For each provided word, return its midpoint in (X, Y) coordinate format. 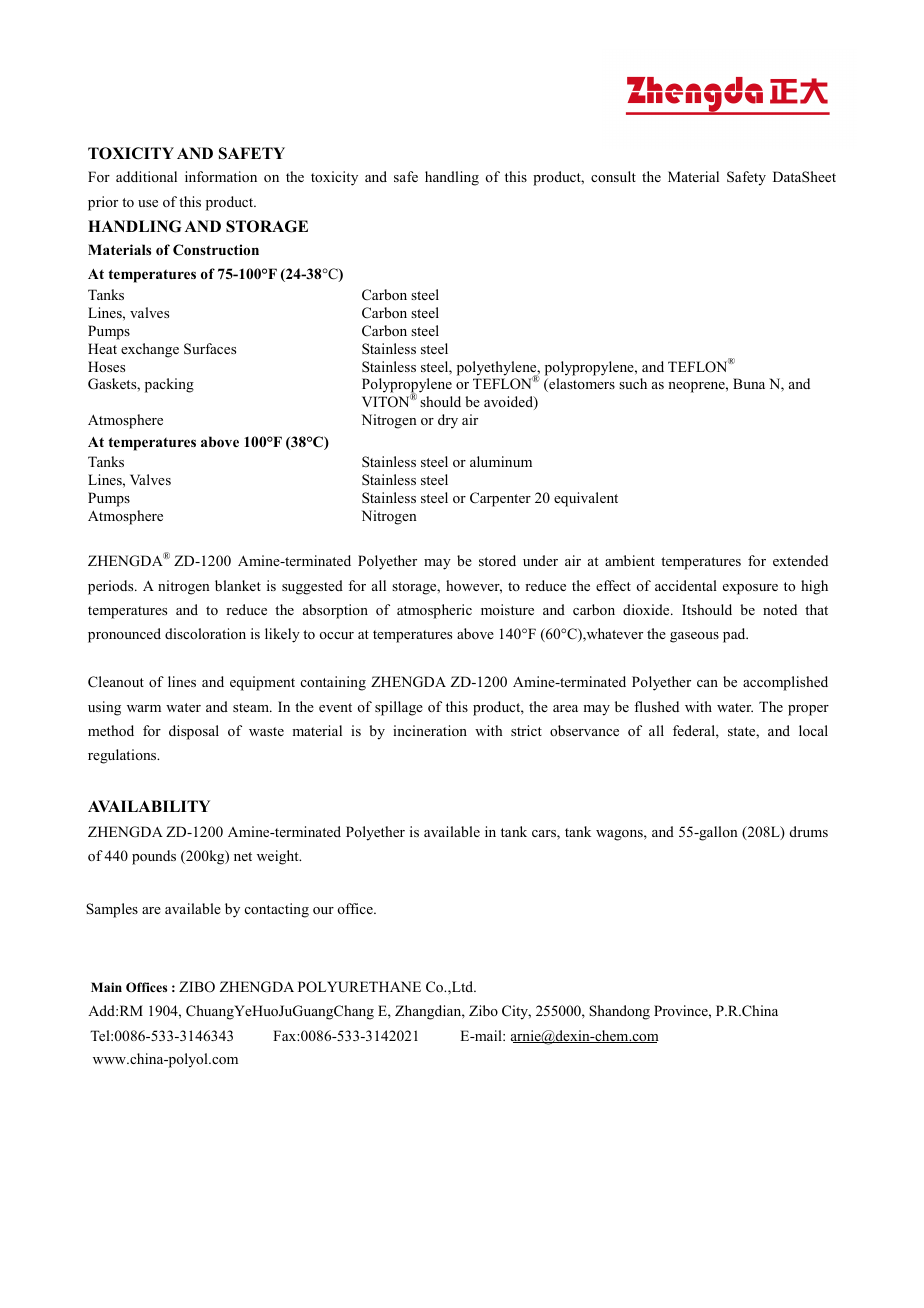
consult (613, 176)
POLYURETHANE (359, 987)
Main (106, 987)
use (148, 203)
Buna (749, 383)
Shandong (619, 1012)
